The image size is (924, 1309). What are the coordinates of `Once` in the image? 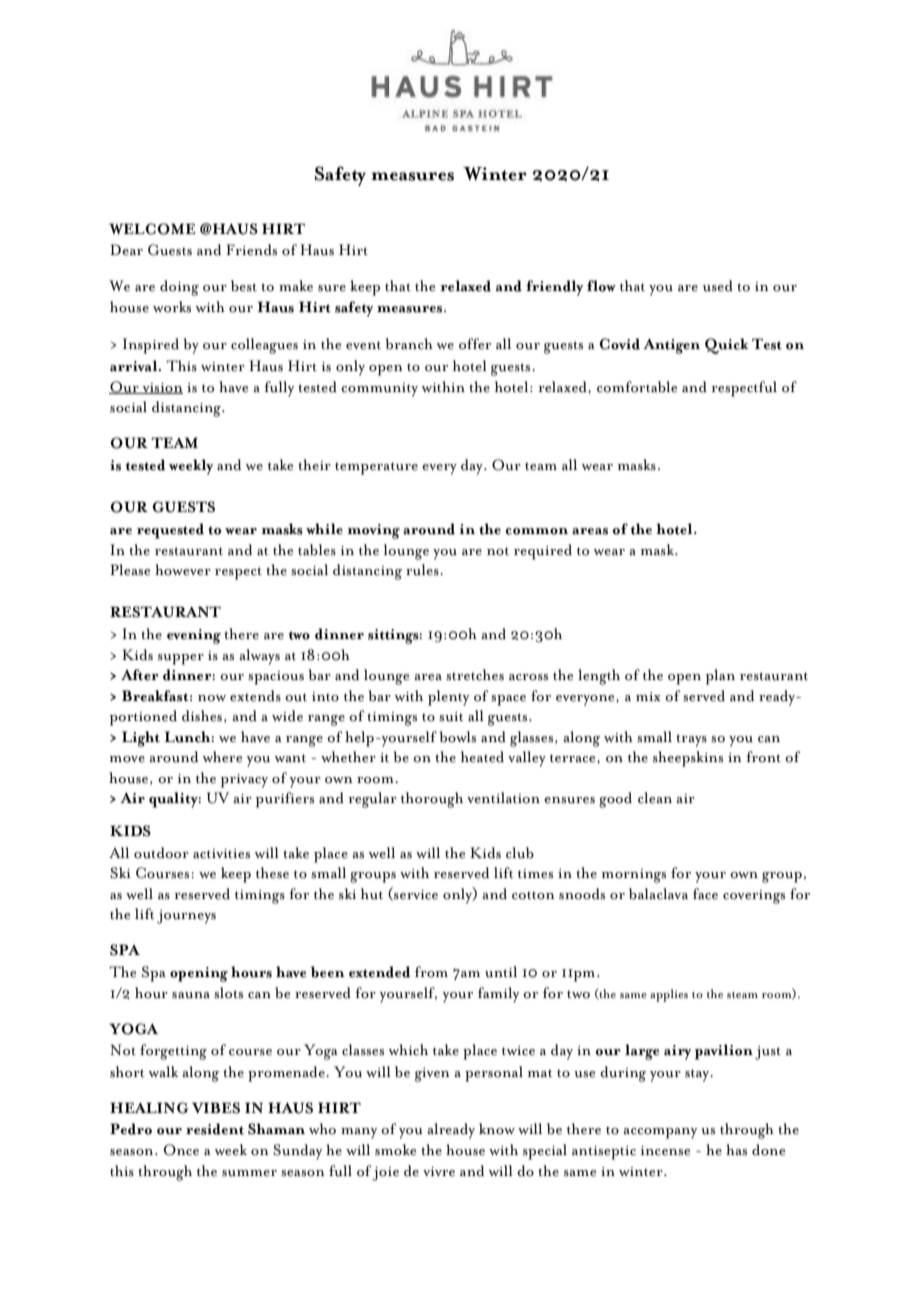 It's located at (181, 1150).
